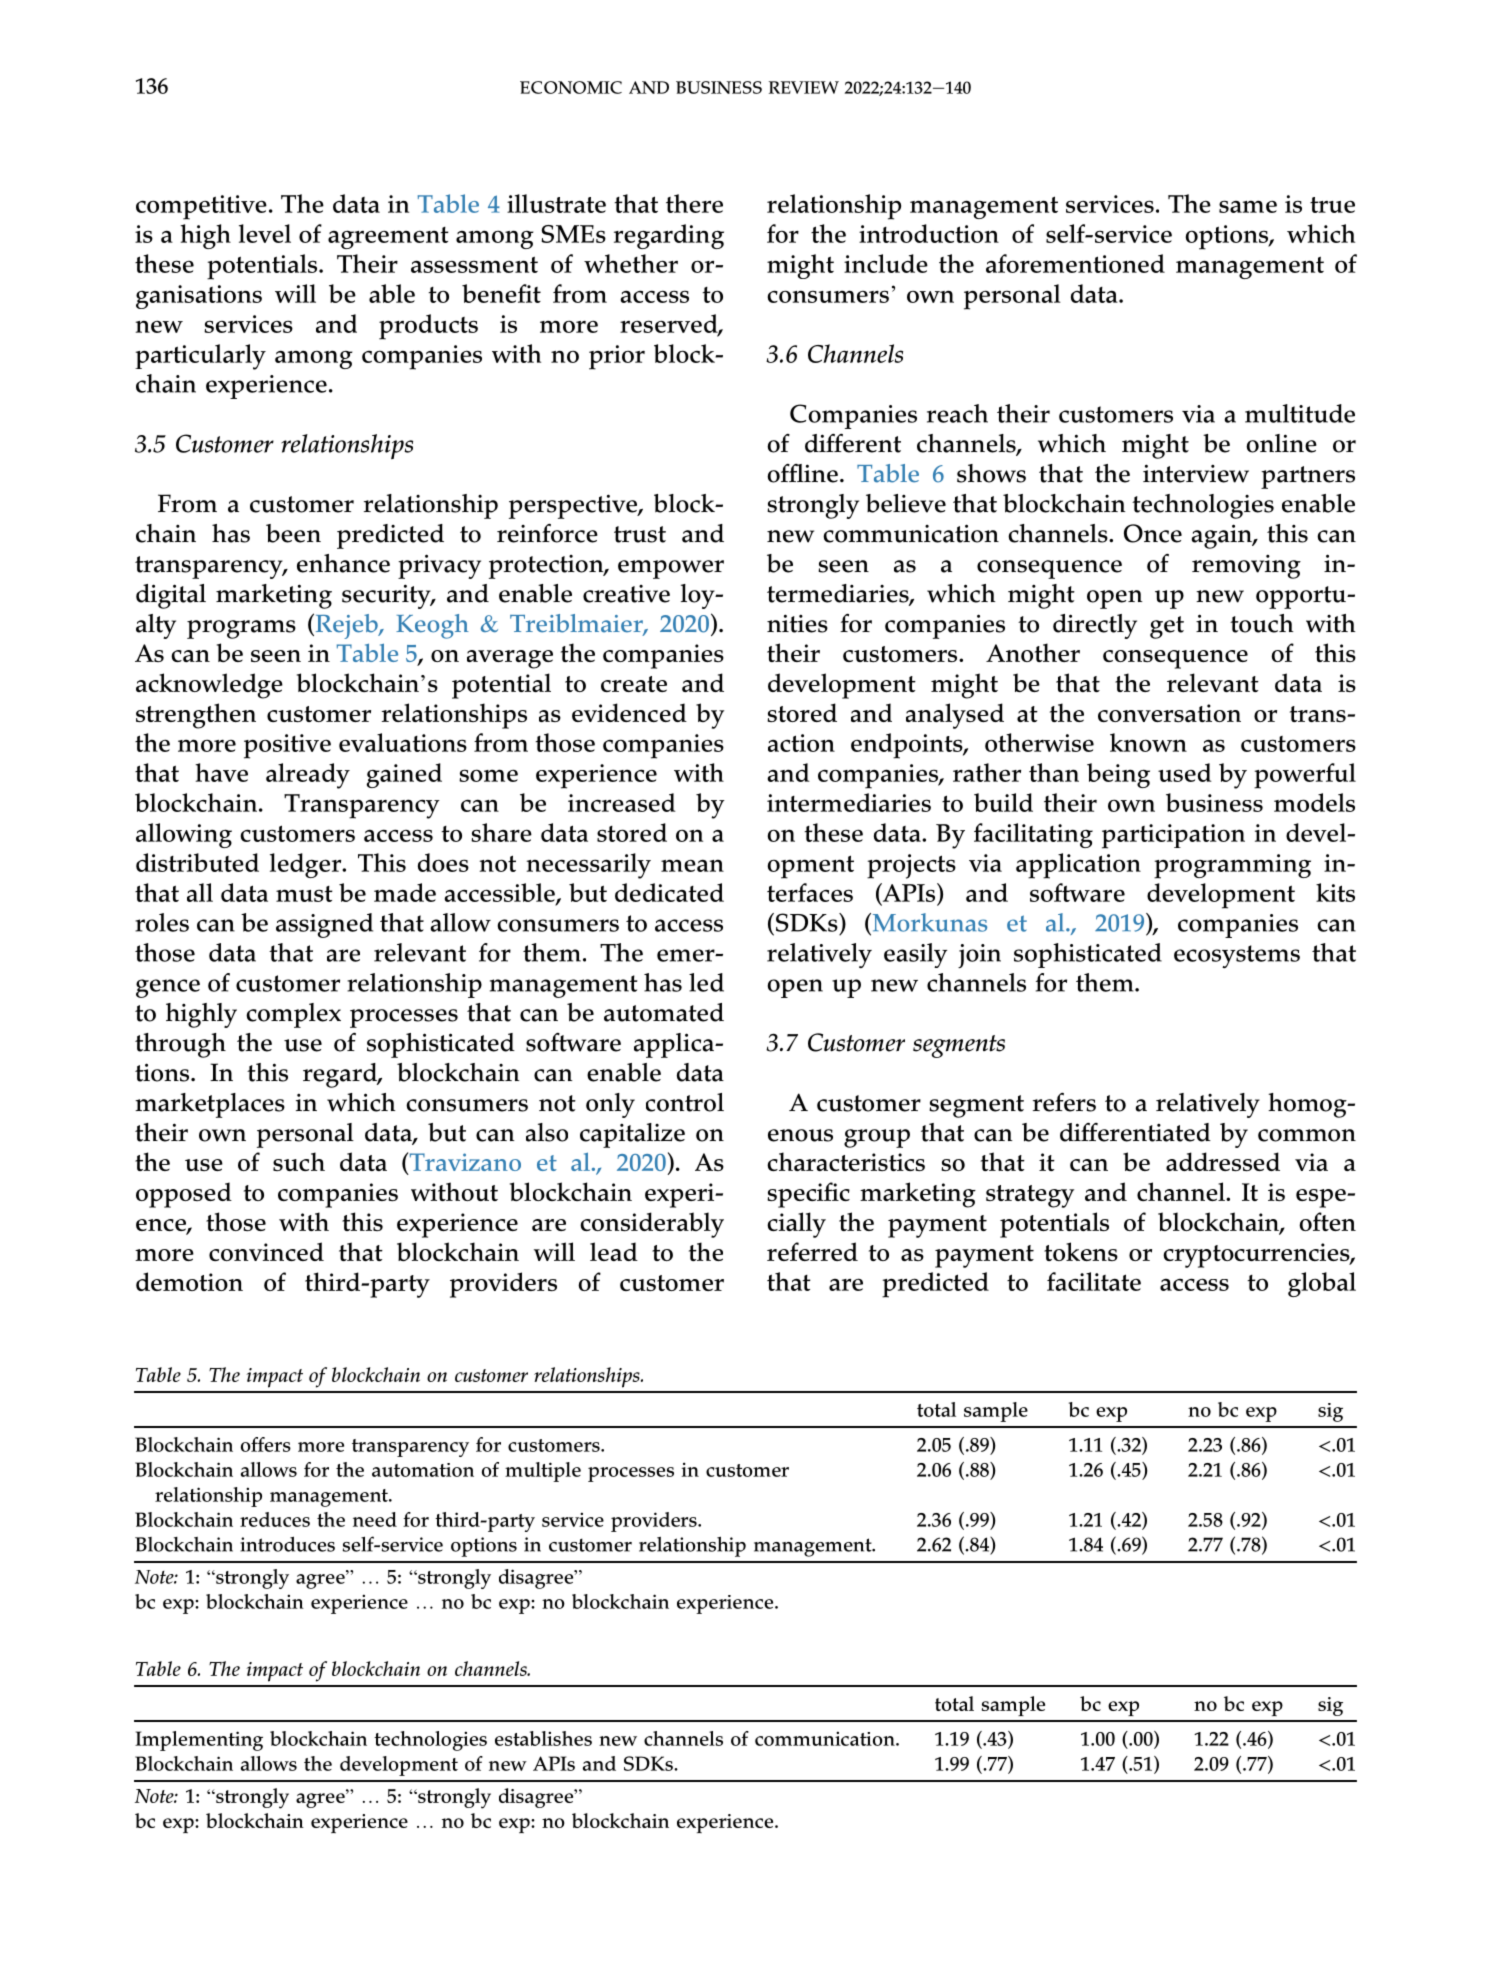  Describe the element at coordinates (265, 233) in the image. I see `level` at that location.
